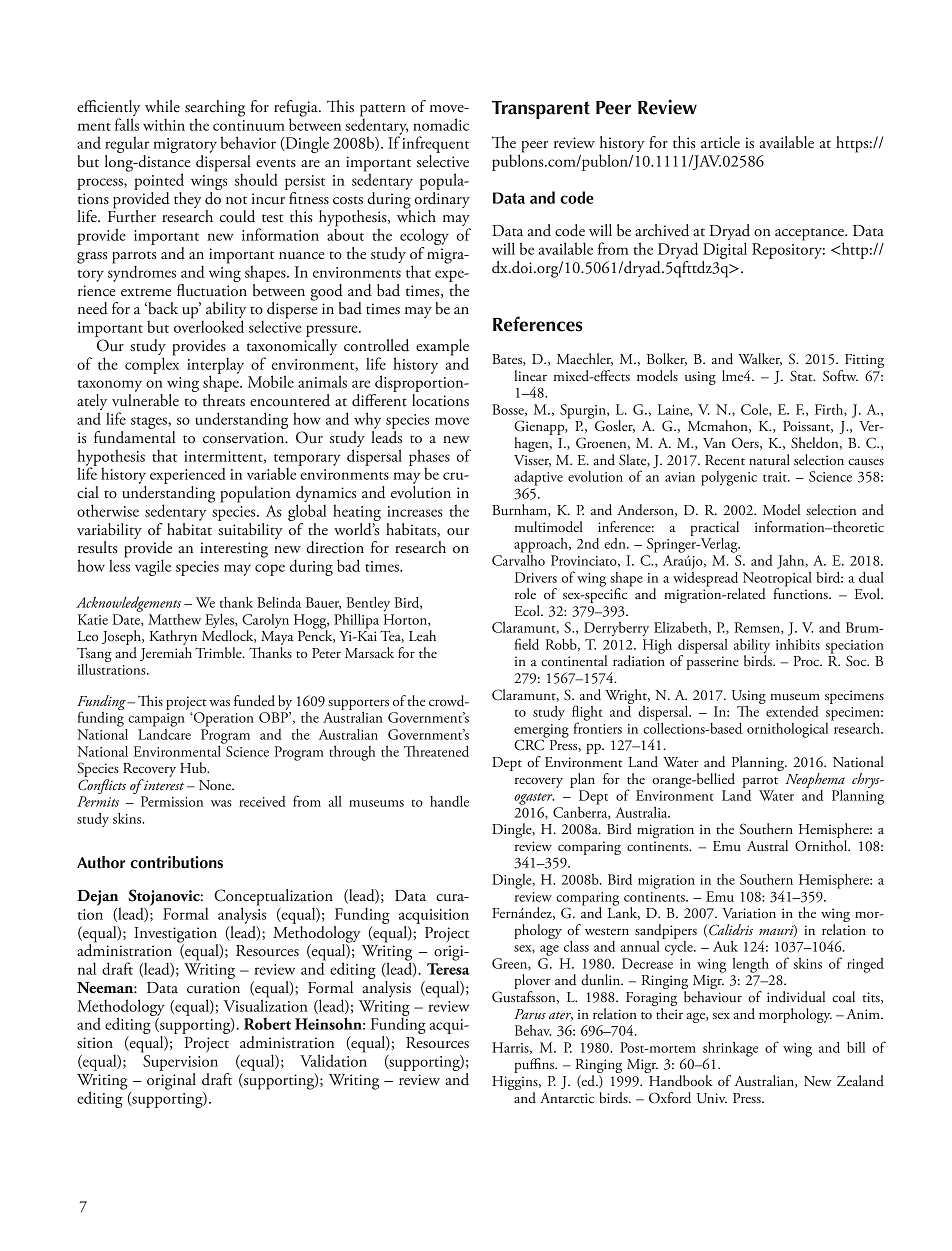 The width and height of the screenshot is (952, 1251). Describe the element at coordinates (174, 619) in the screenshot. I see `Matthew` at that location.
